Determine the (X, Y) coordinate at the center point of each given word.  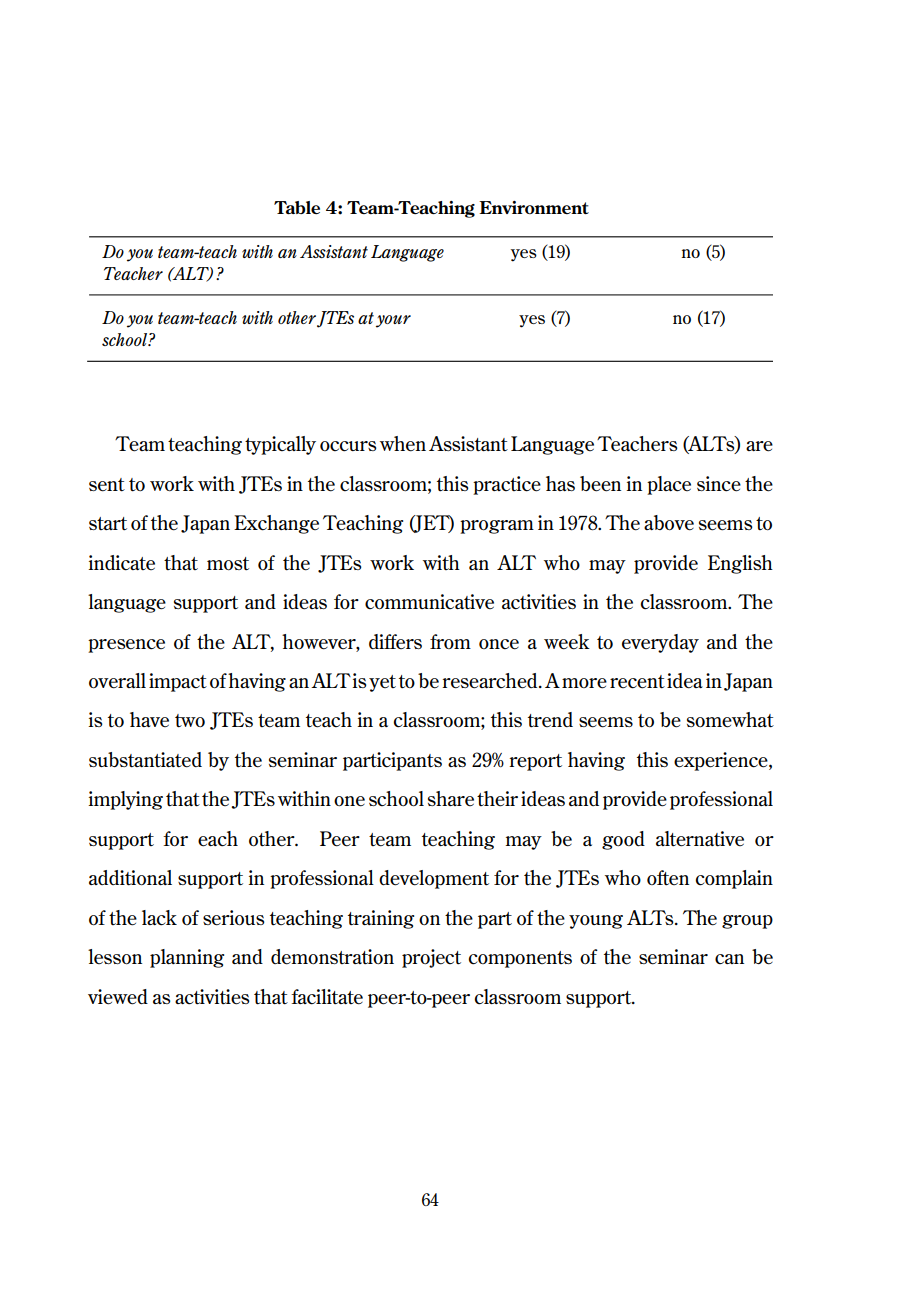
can (729, 959)
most (228, 564)
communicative (429, 602)
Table (297, 207)
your (393, 321)
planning (187, 958)
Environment (534, 207)
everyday (660, 643)
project (431, 958)
